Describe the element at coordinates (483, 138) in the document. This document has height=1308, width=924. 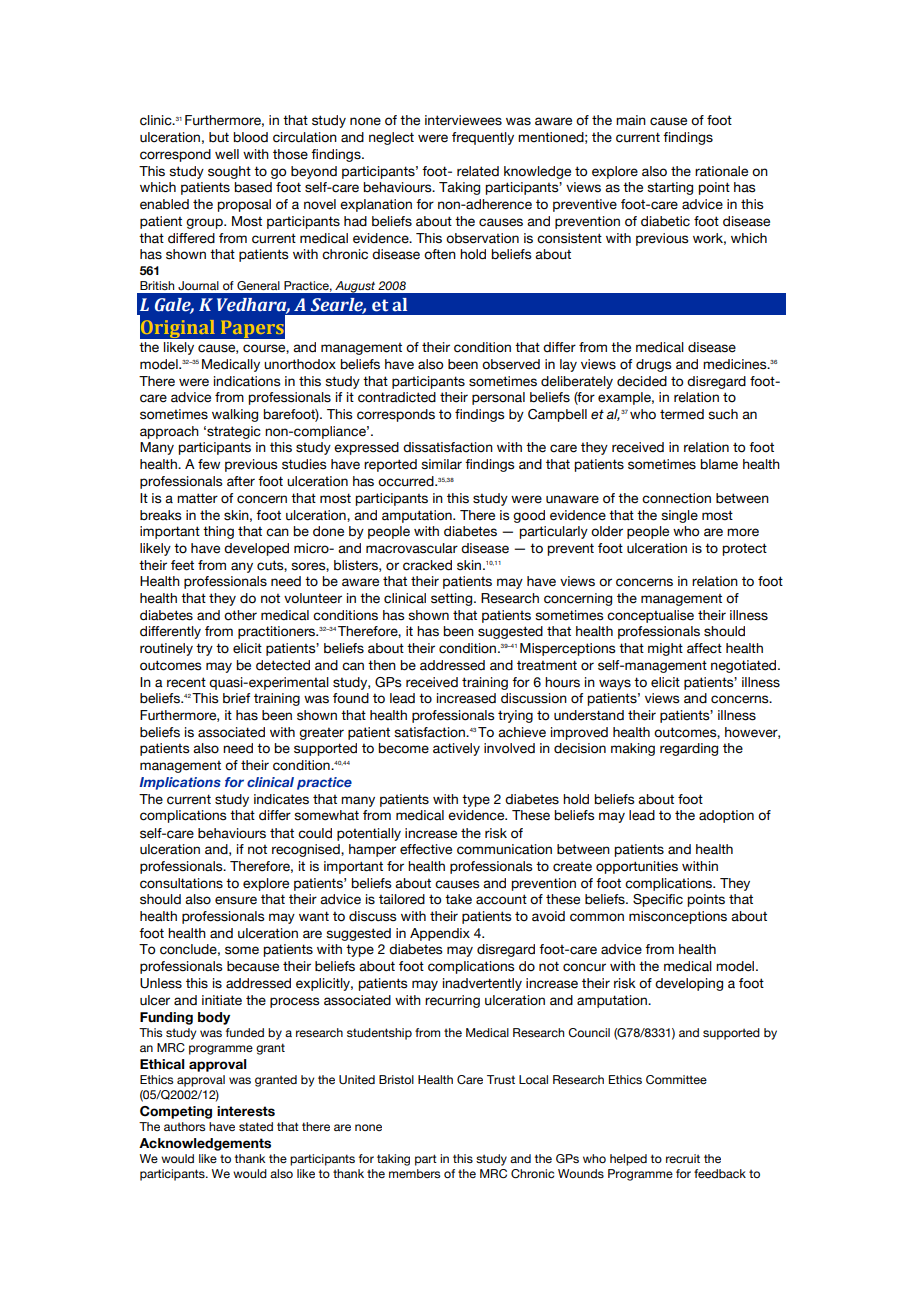
I see `frequently` at that location.
